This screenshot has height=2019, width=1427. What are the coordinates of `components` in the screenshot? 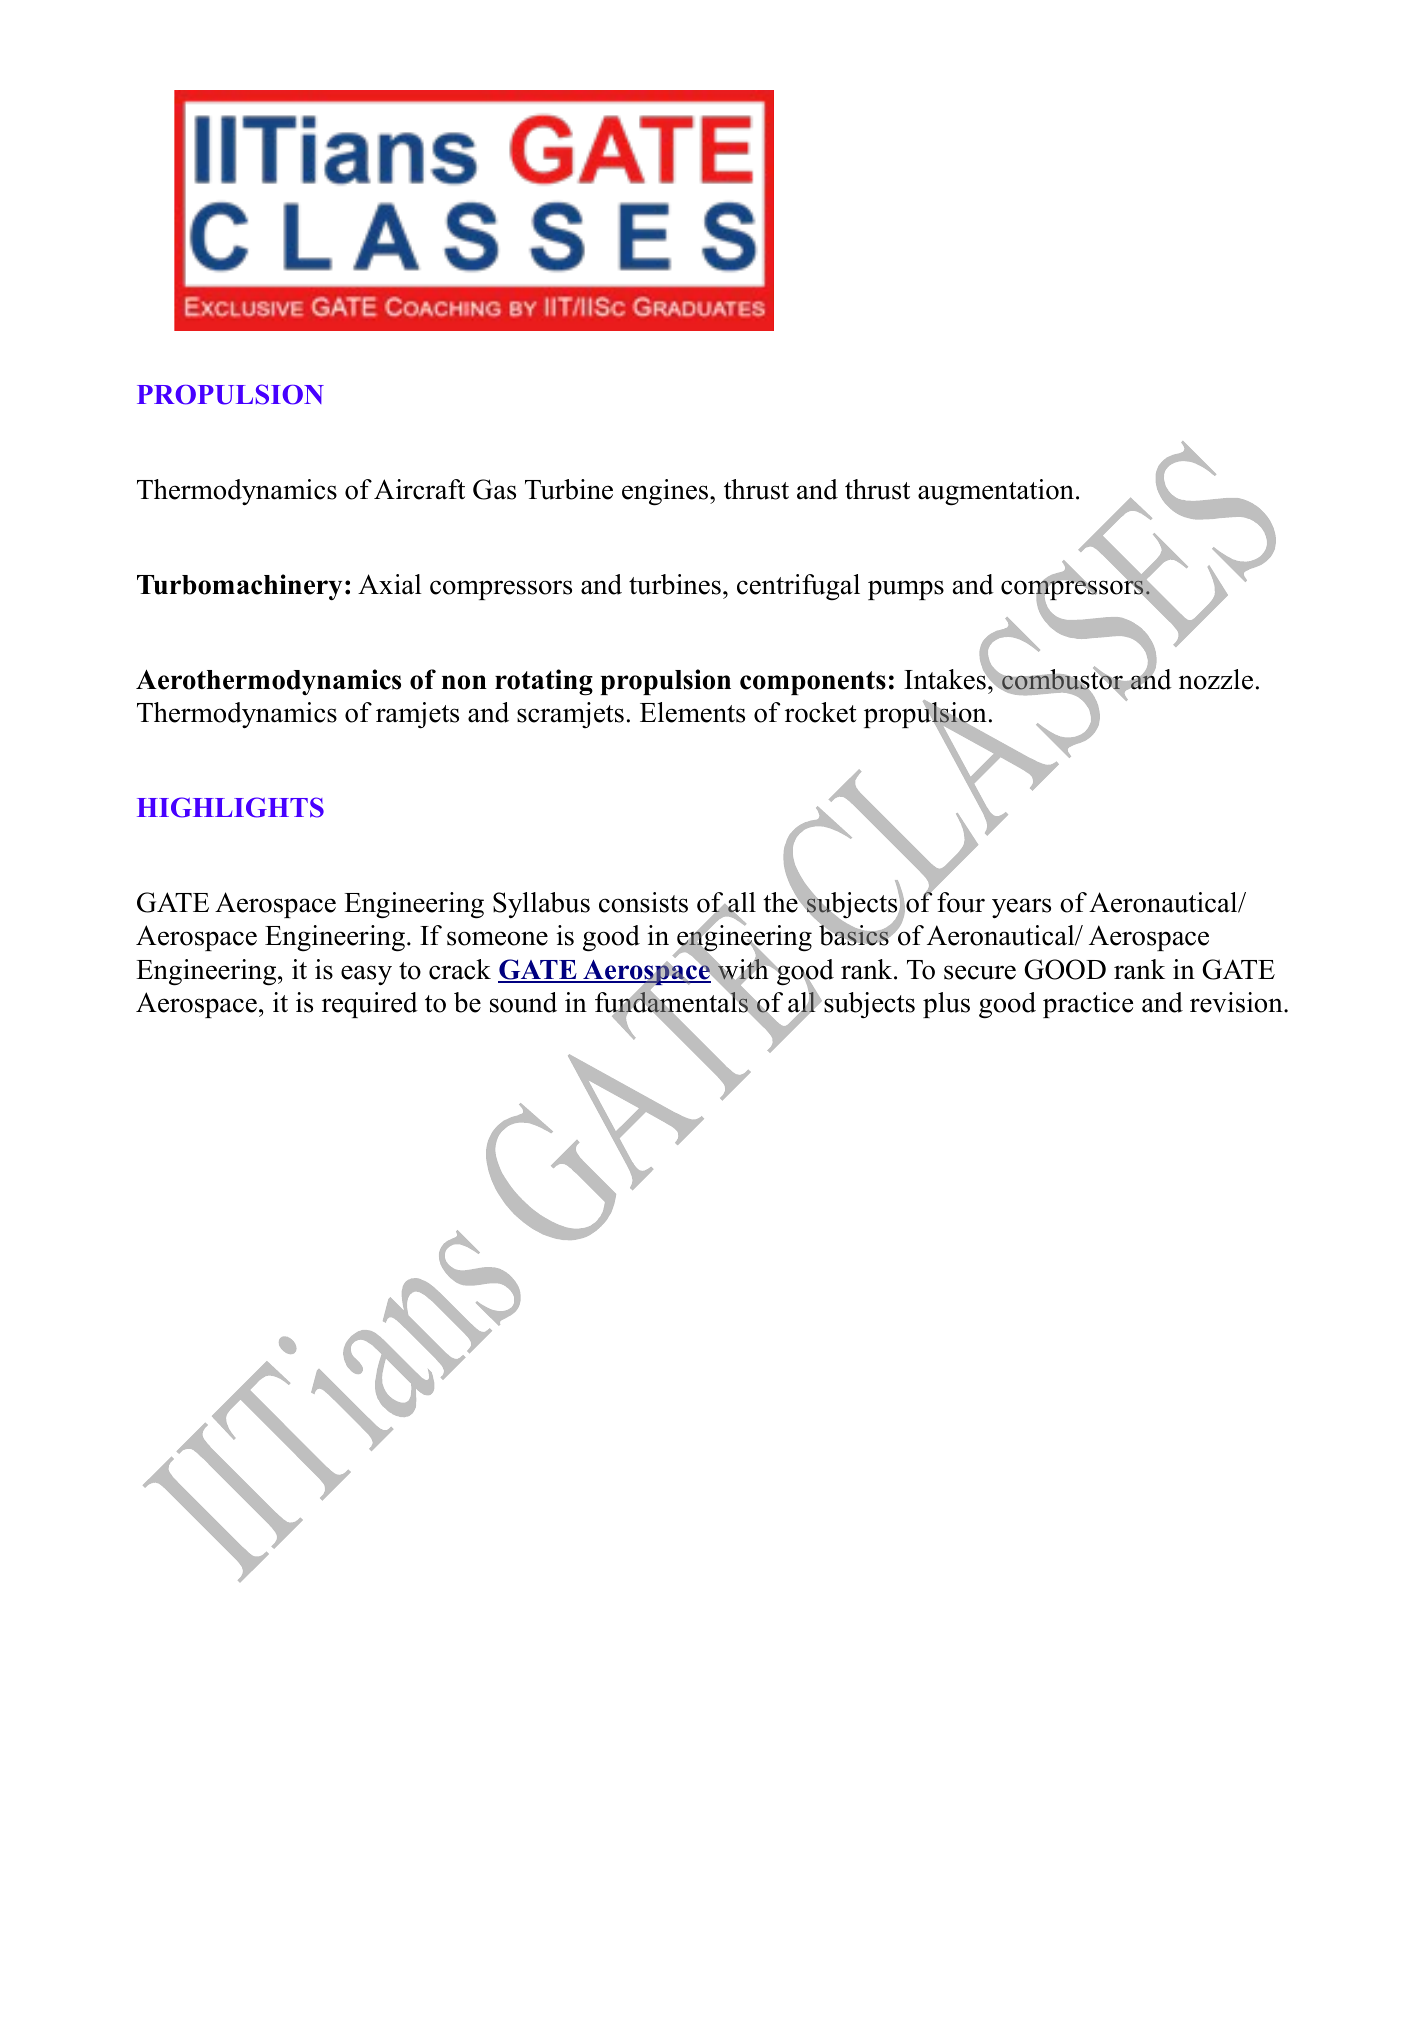 It's located at (813, 683).
